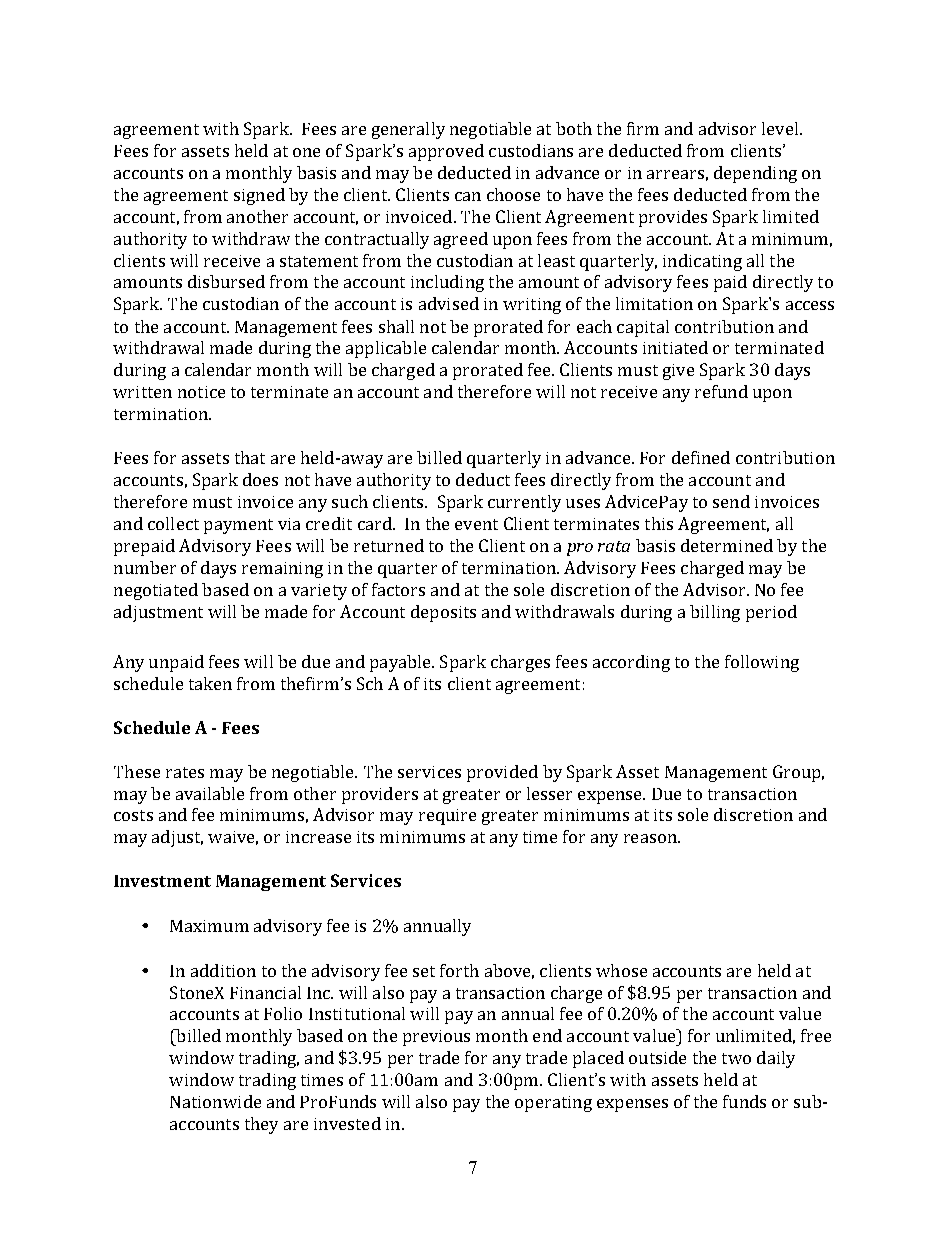  Describe the element at coordinates (215, 1101) in the screenshot. I see `Nationwide` at that location.
